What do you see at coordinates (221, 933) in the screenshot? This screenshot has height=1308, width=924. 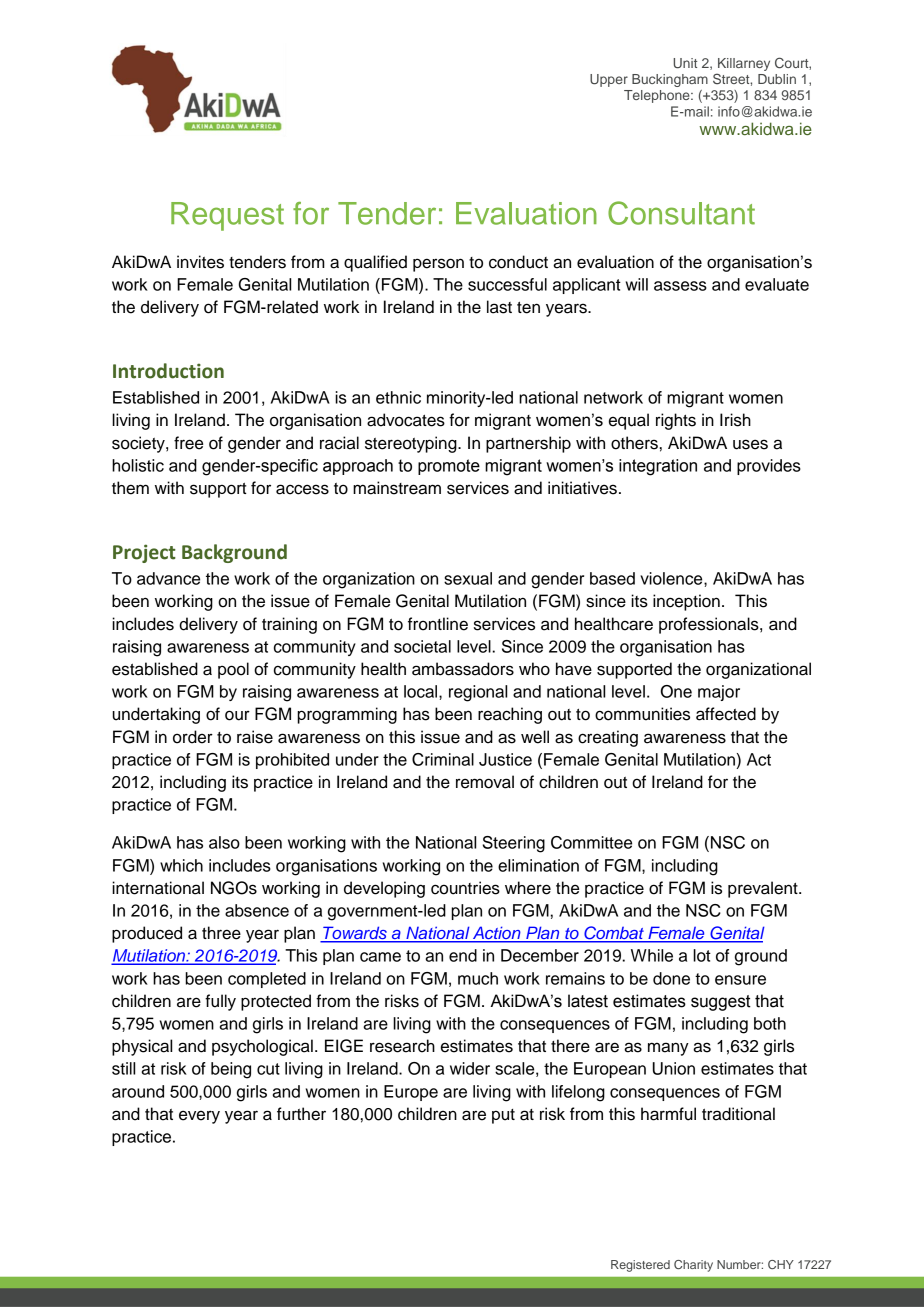 I see `three` at bounding box center [221, 933].
